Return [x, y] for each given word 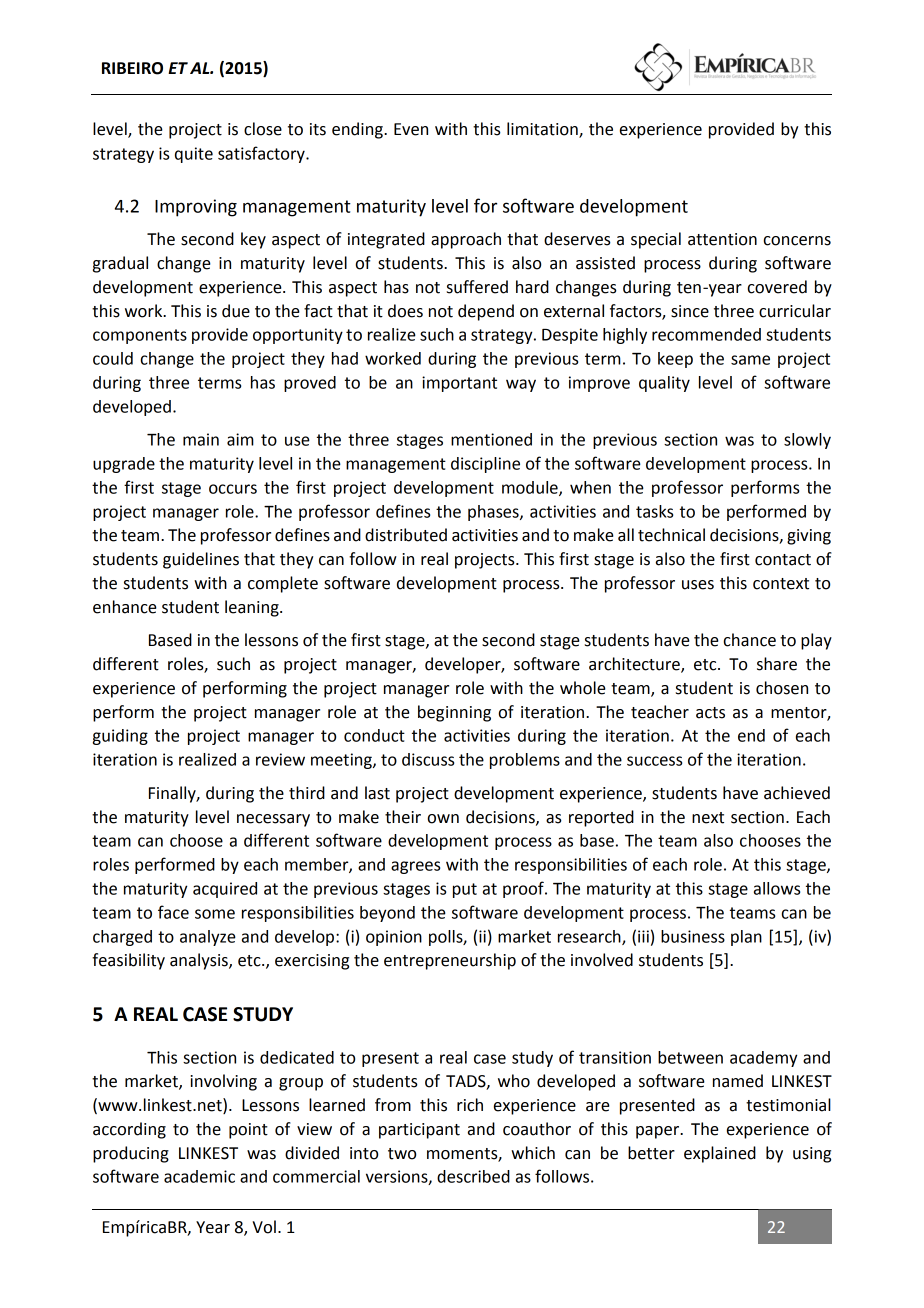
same [750, 360]
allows [777, 888]
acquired [225, 890]
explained [720, 1154]
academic [199, 1176]
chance [750, 640]
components [140, 336]
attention [722, 239]
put [465, 890]
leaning [253, 608]
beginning [454, 713]
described [473, 1176]
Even [411, 129]
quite [194, 155]
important [459, 384]
